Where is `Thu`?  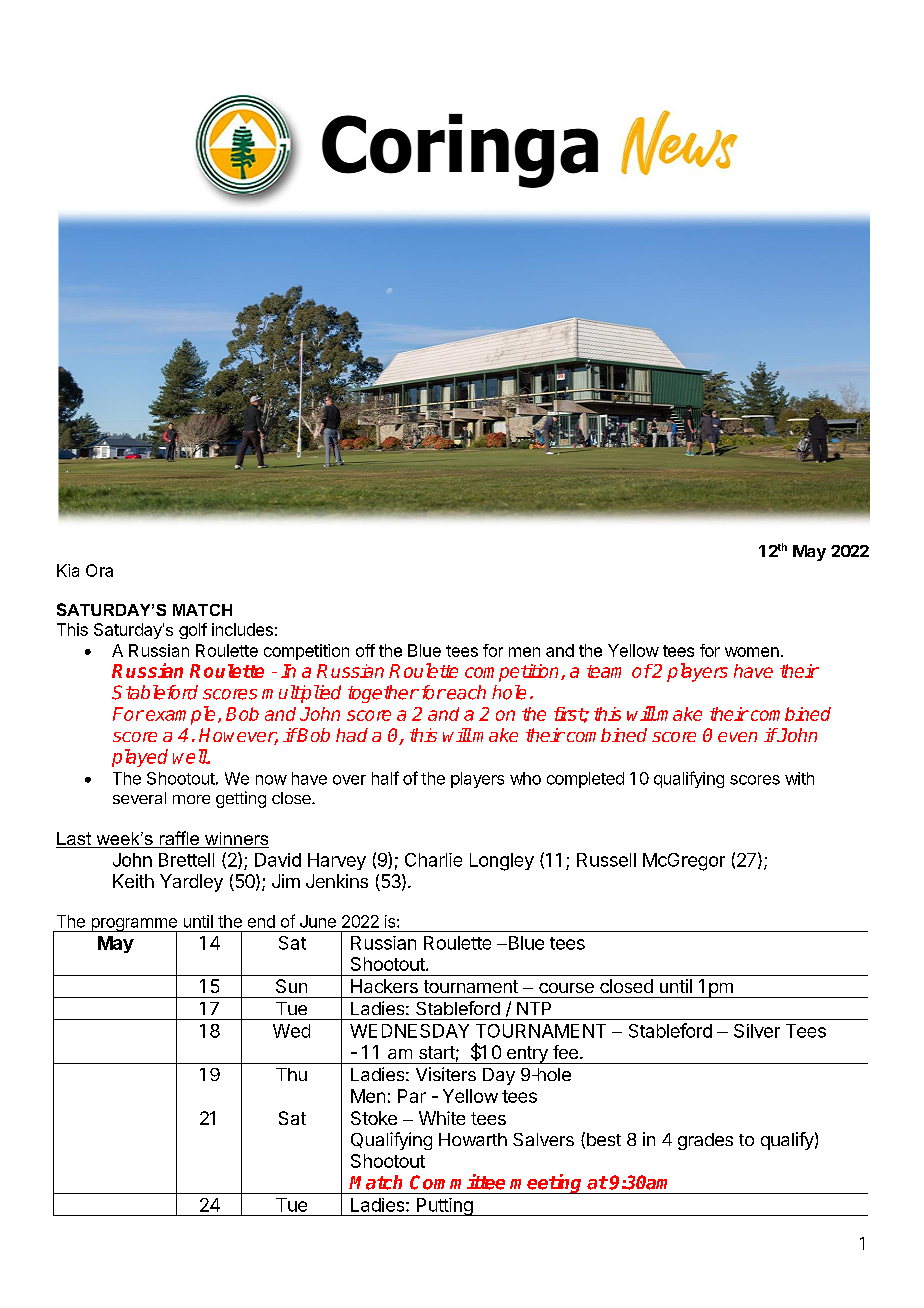 Thu is located at coordinates (291, 1074).
